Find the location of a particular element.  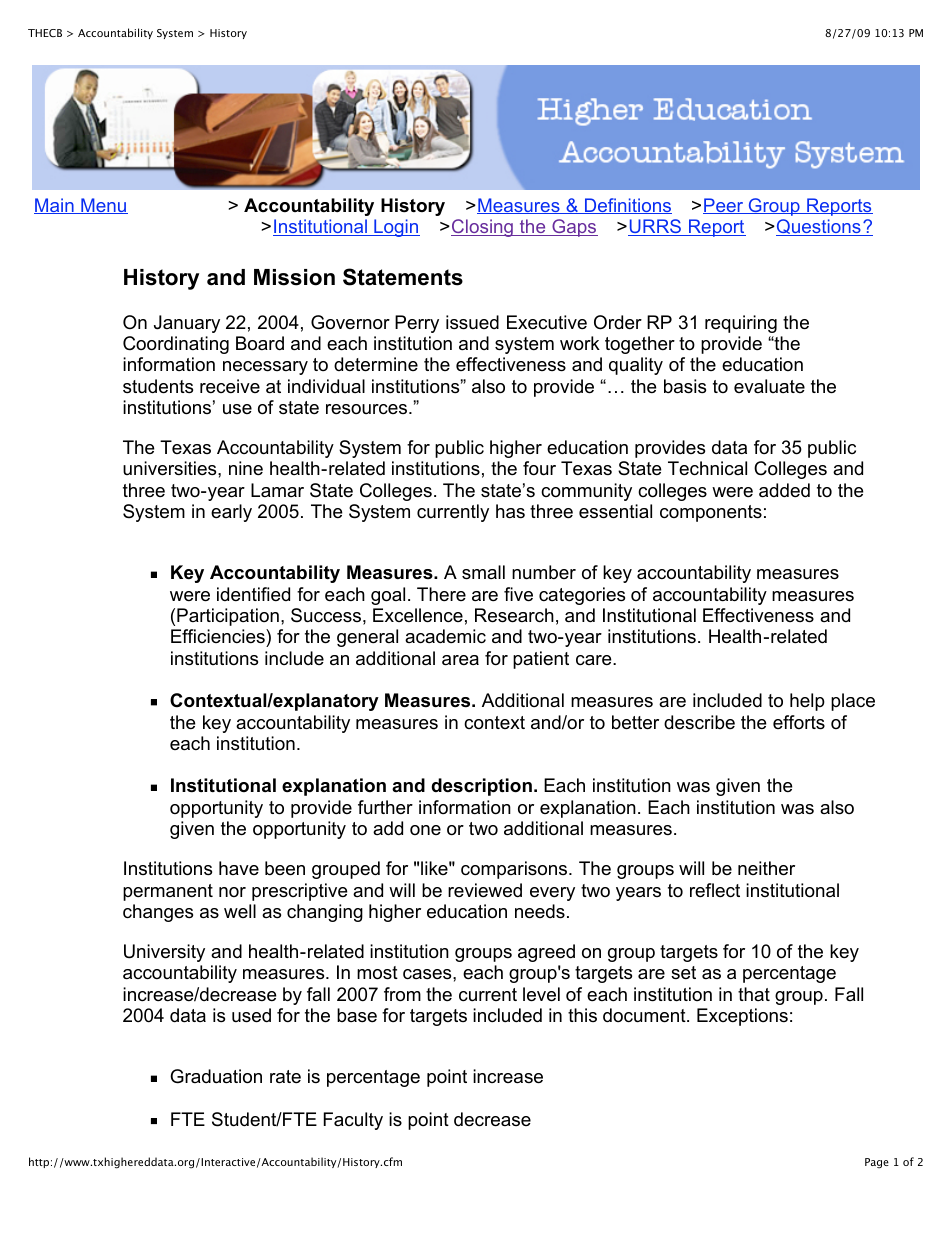

help is located at coordinates (807, 702).
